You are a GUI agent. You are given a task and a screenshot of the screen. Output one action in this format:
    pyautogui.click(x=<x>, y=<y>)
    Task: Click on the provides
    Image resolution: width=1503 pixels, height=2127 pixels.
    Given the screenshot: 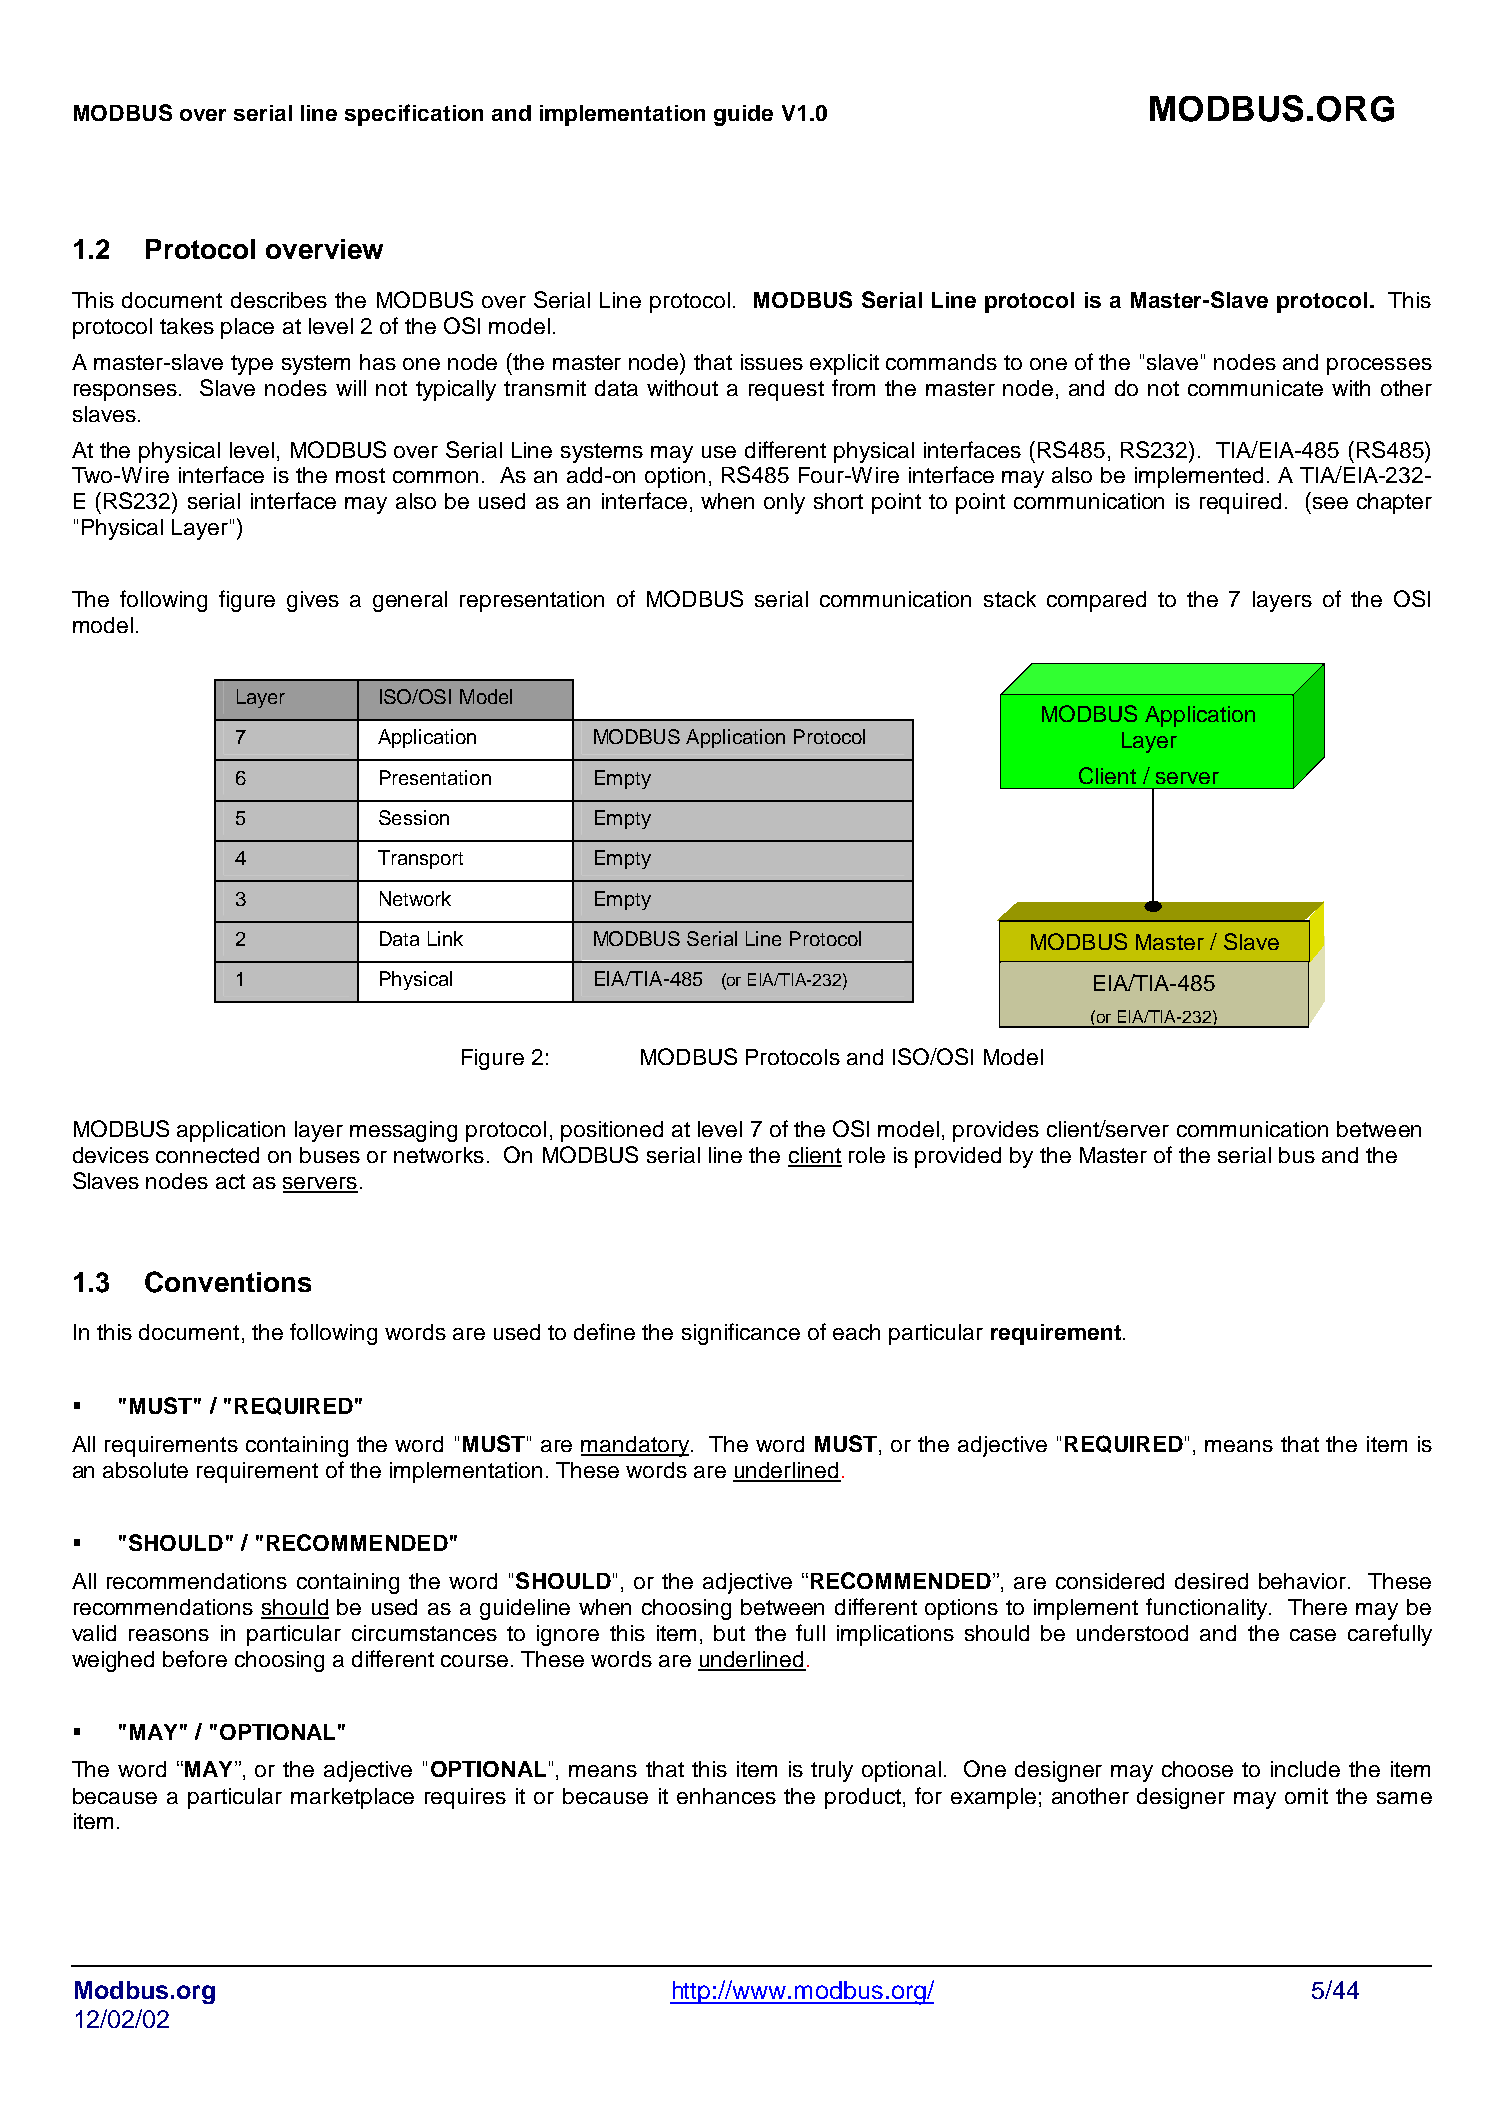 What is the action you would take?
    pyautogui.click(x=996, y=1131)
